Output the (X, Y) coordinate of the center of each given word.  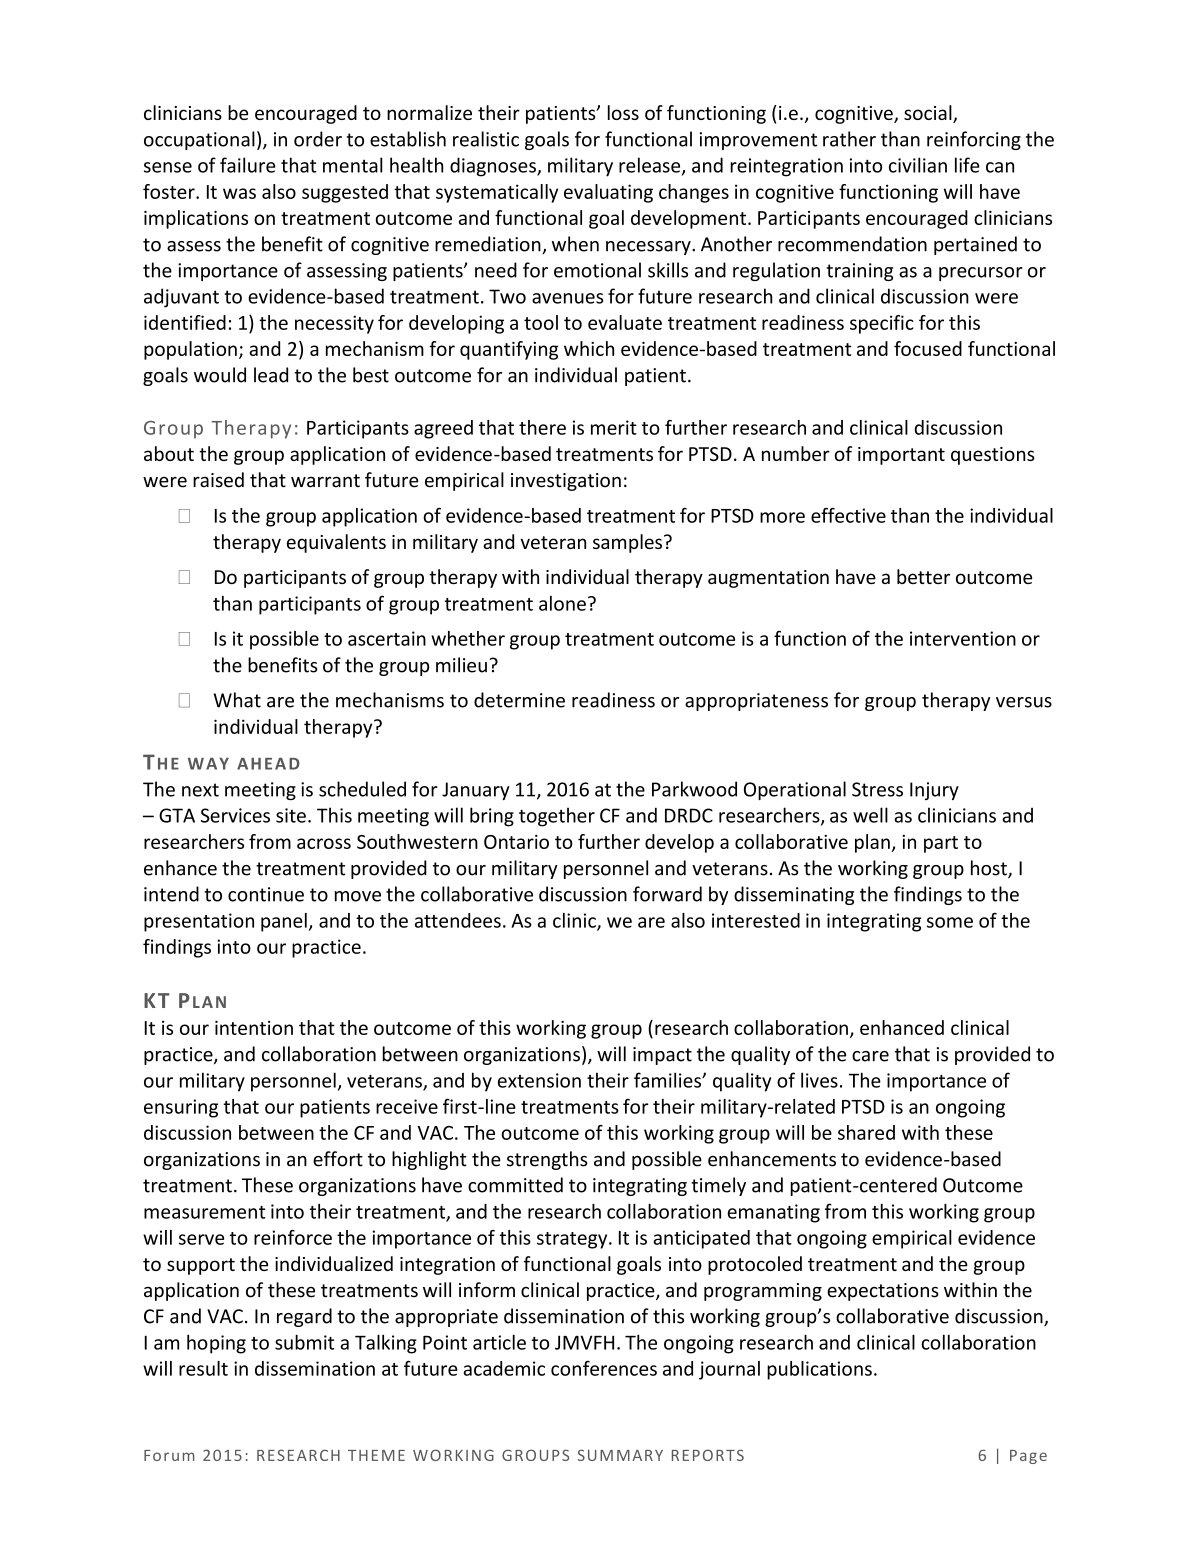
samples (627, 543)
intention (254, 1027)
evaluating (608, 193)
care (870, 1056)
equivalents (336, 543)
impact (662, 1056)
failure (247, 165)
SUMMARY (620, 1455)
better (923, 576)
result (203, 1368)
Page (1028, 1457)
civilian (918, 165)
